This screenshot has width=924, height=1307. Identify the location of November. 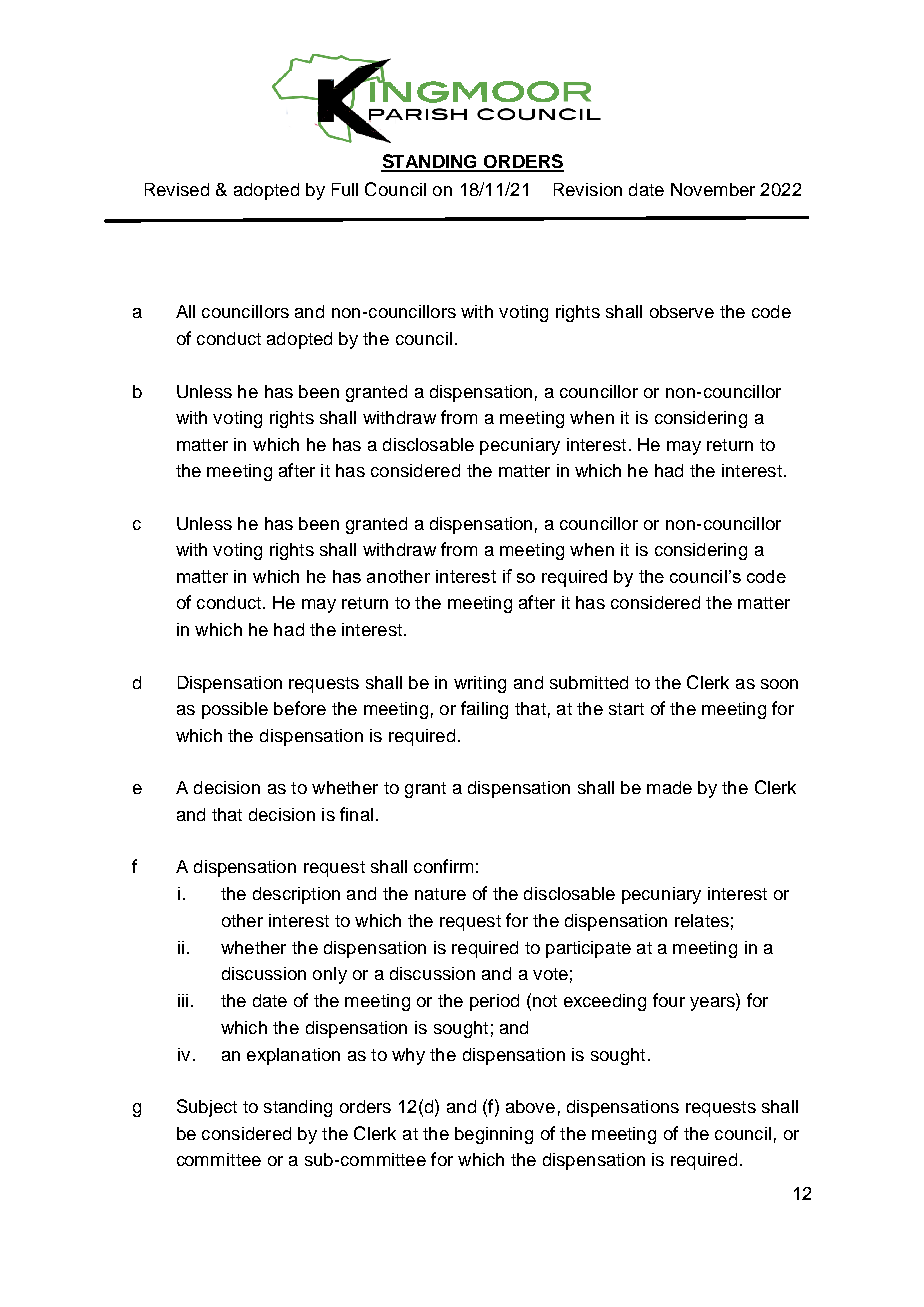
(713, 189).
